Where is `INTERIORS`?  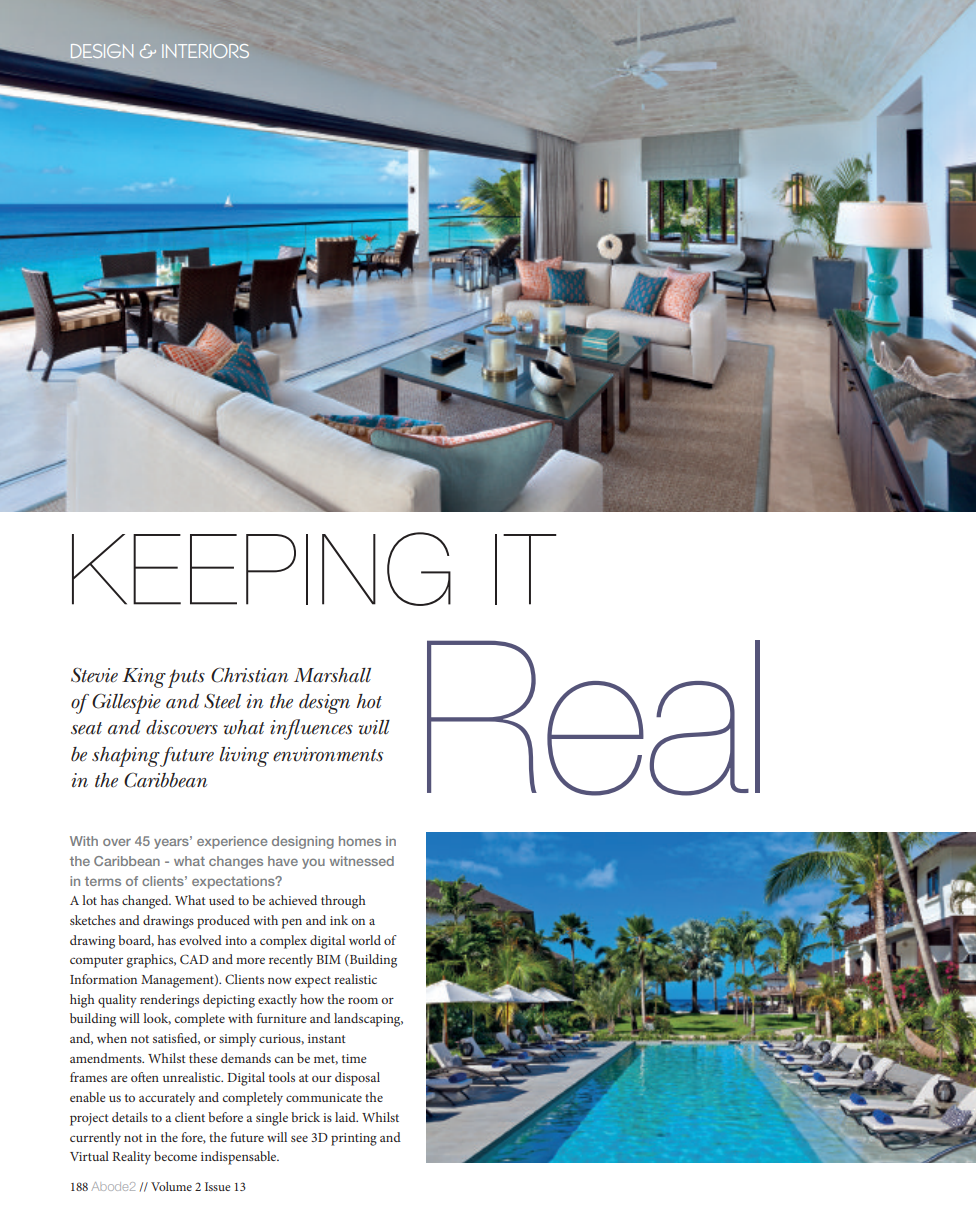
INTERIORS is located at coordinates (205, 51).
